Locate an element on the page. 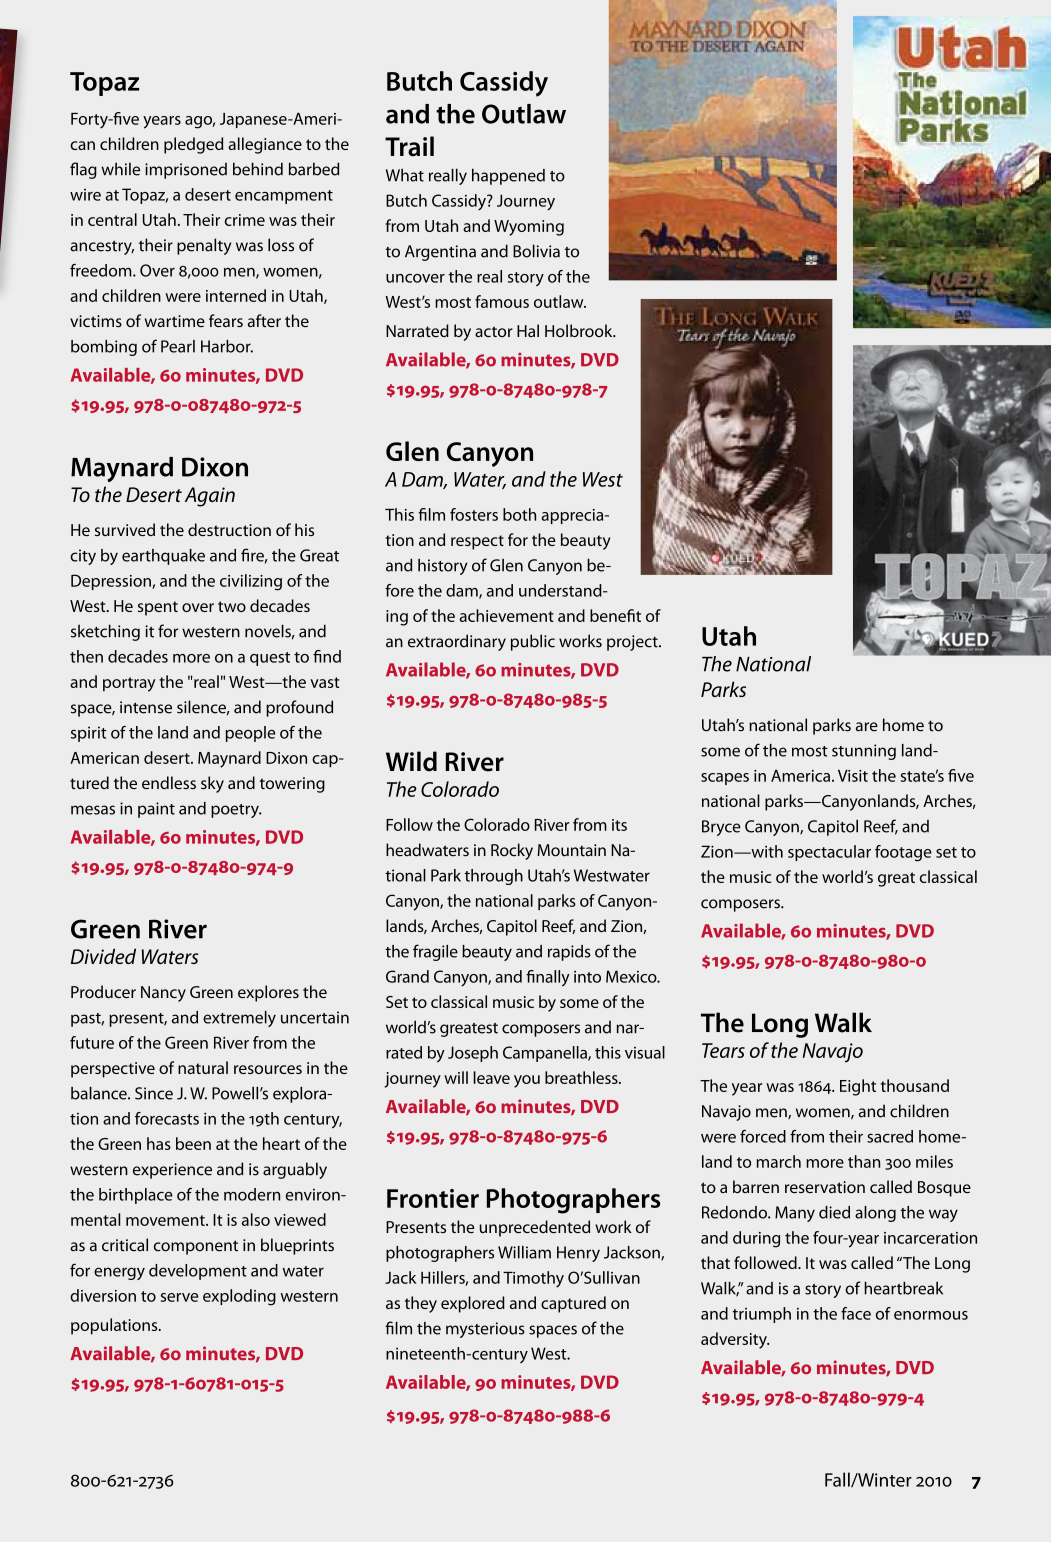 Image resolution: width=1051 pixels, height=1542 pixels. Wild is located at coordinates (411, 761).
